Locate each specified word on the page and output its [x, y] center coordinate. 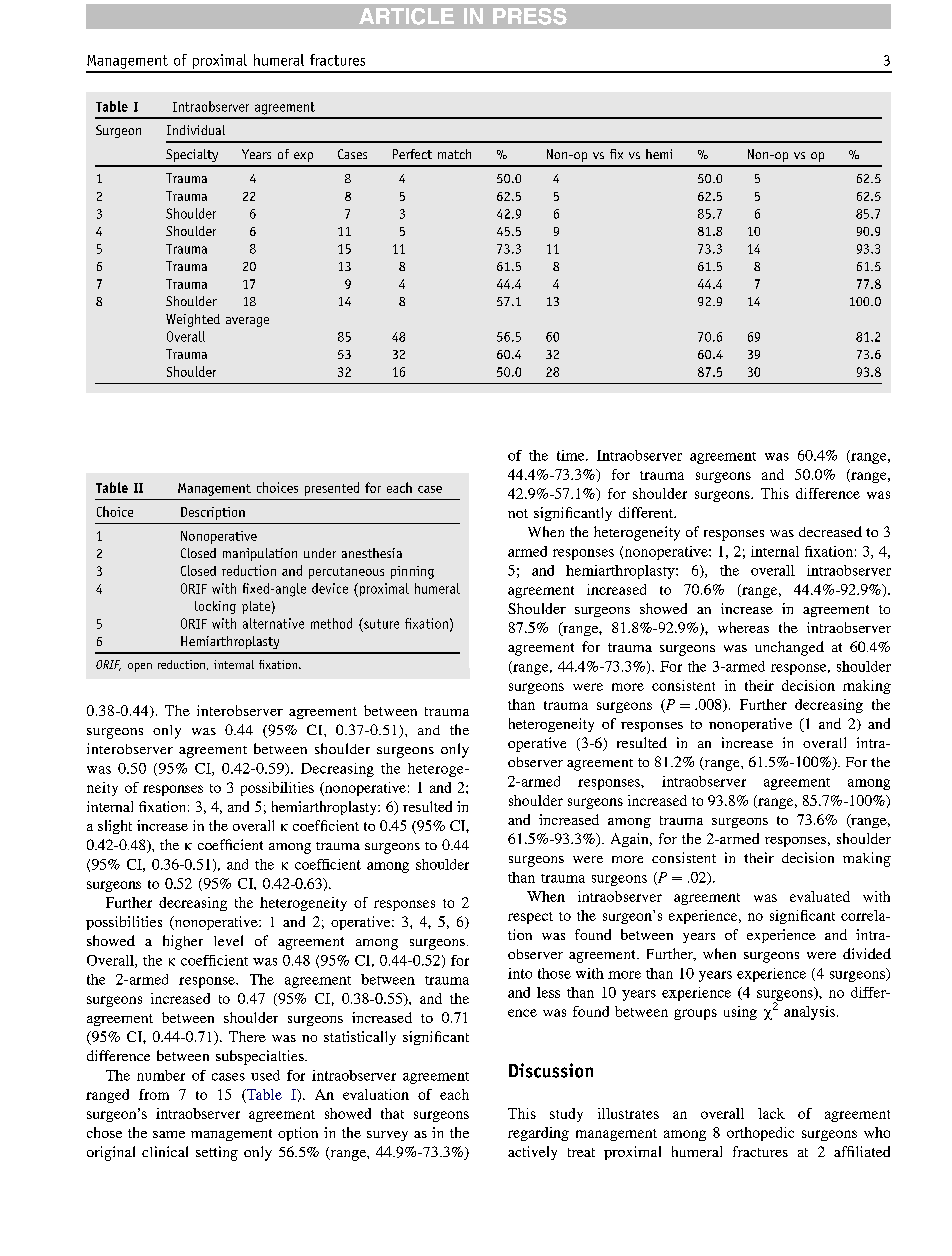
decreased [830, 531]
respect [530, 918]
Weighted [193, 320]
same [169, 1134]
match [454, 154]
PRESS [530, 16]
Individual [196, 130]
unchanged [789, 648]
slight [115, 827]
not [518, 513]
